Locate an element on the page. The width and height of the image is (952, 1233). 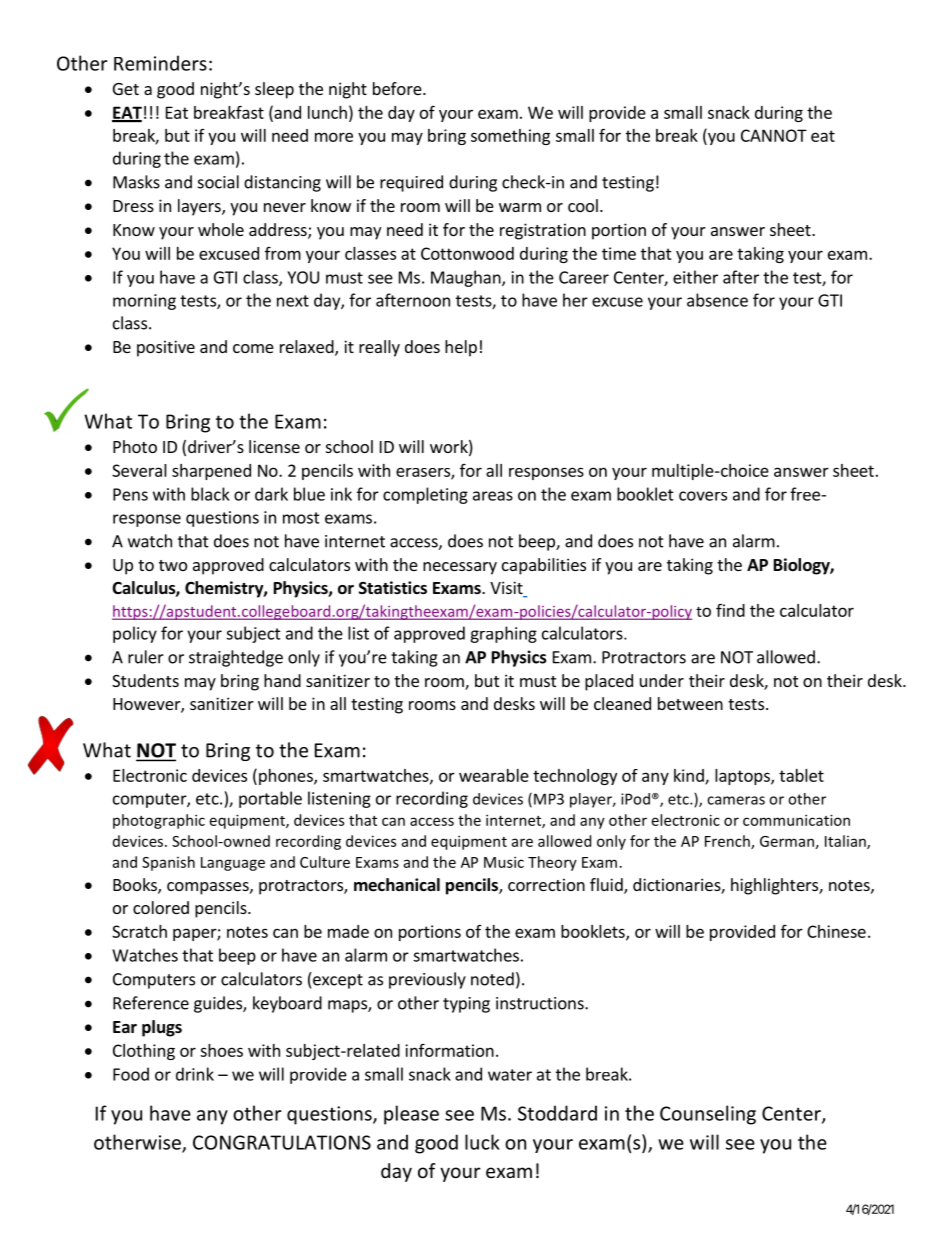
Language is located at coordinates (233, 864).
